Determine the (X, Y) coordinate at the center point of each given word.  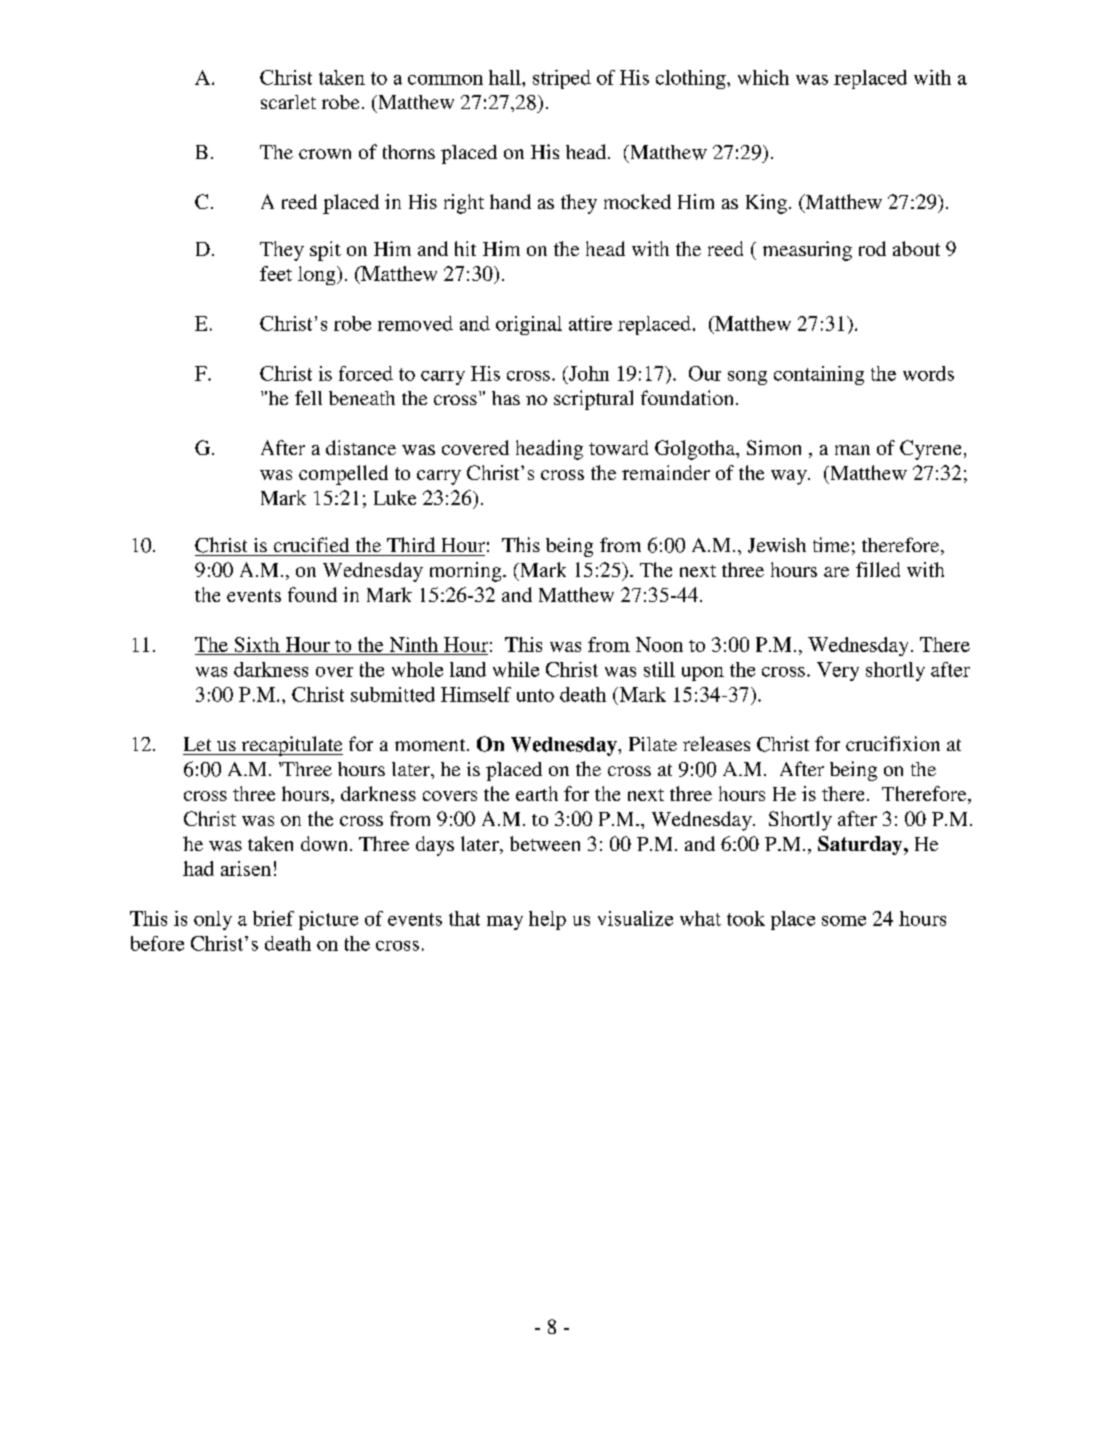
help (547, 920)
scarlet (288, 102)
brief (273, 918)
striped (562, 79)
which (763, 77)
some (844, 921)
